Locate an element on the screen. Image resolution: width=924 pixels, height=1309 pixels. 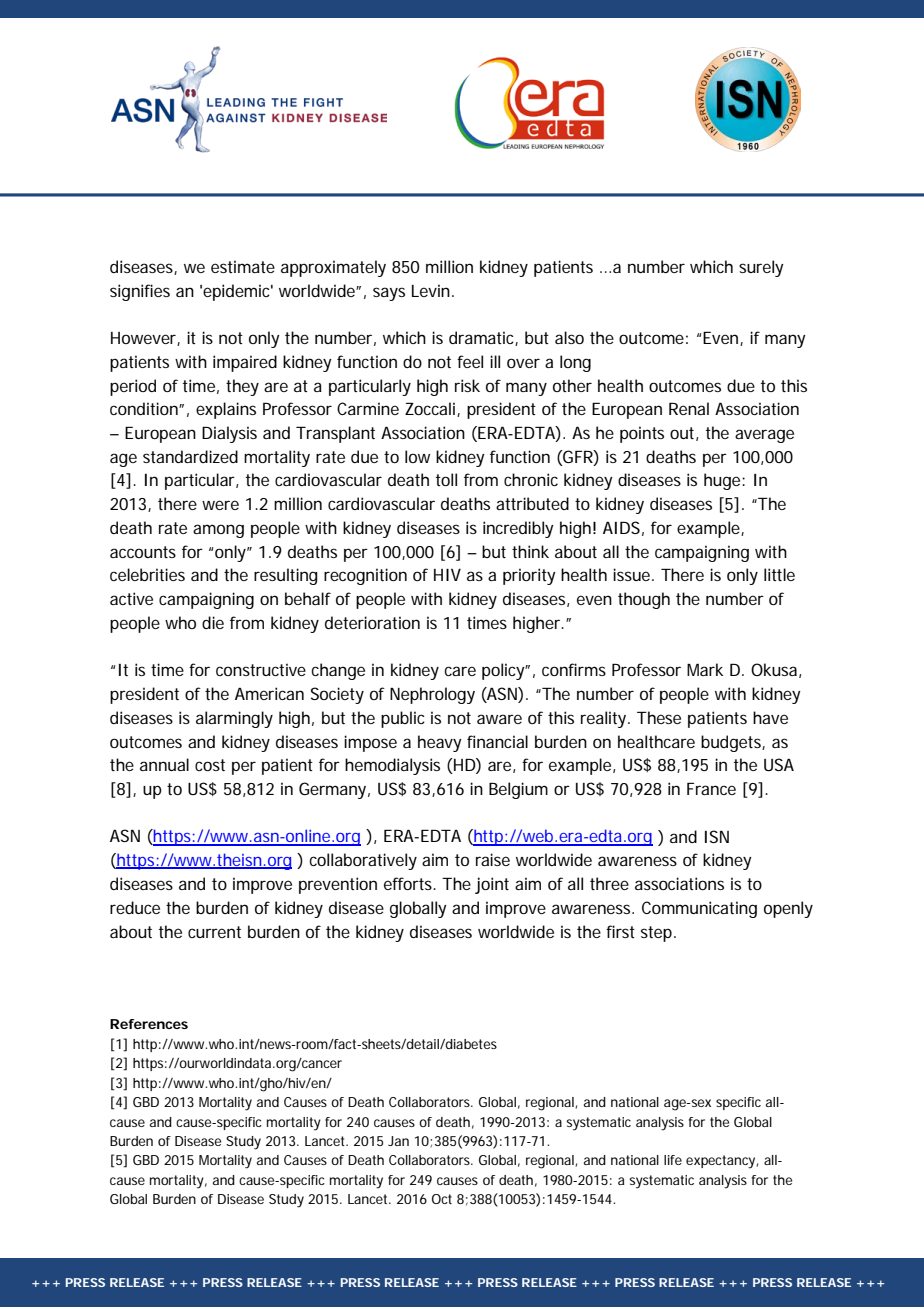
die is located at coordinates (213, 622).
